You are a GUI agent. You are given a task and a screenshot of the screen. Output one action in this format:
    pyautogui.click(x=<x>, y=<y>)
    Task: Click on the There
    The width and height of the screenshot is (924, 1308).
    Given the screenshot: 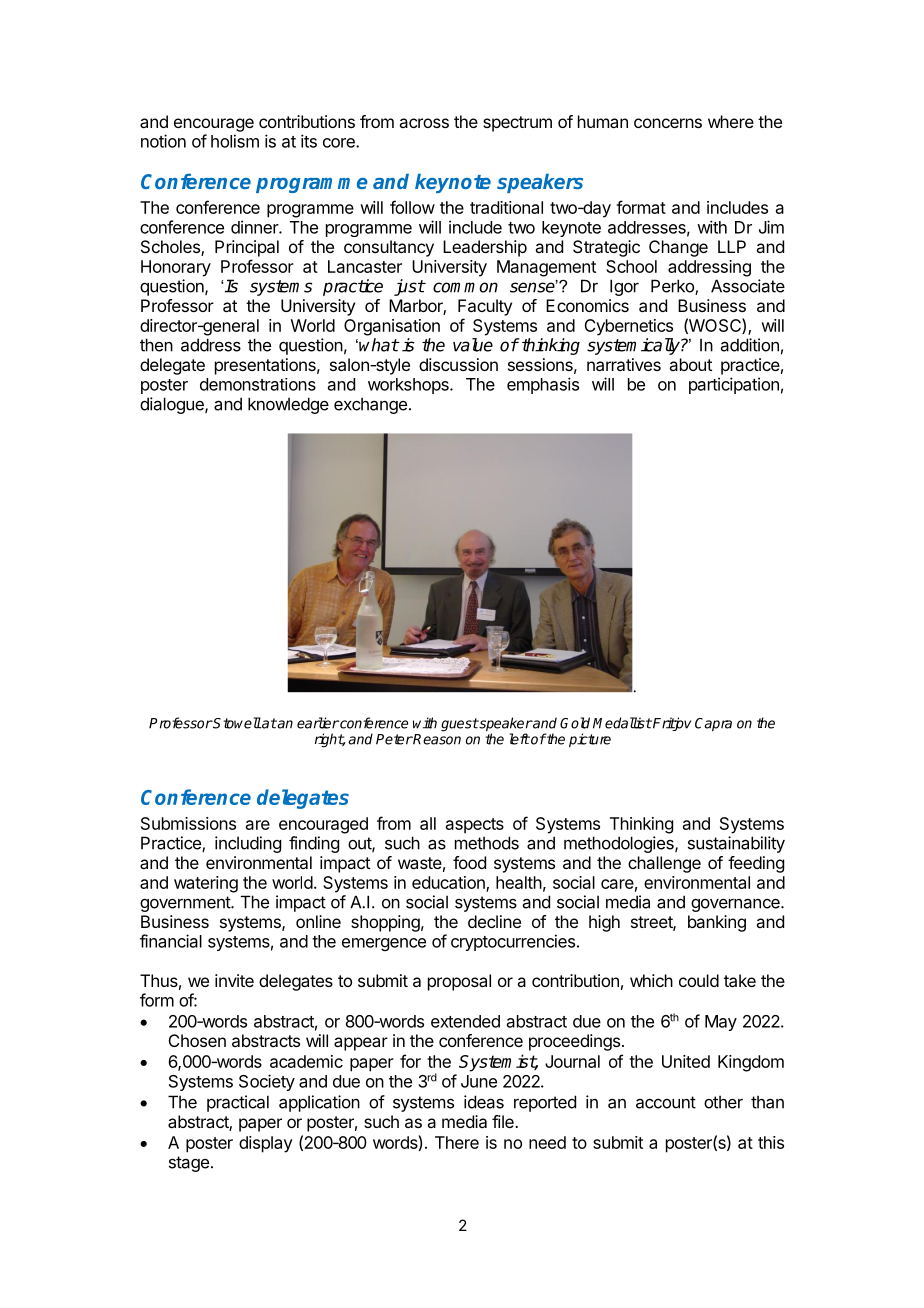 What is the action you would take?
    pyautogui.click(x=457, y=1142)
